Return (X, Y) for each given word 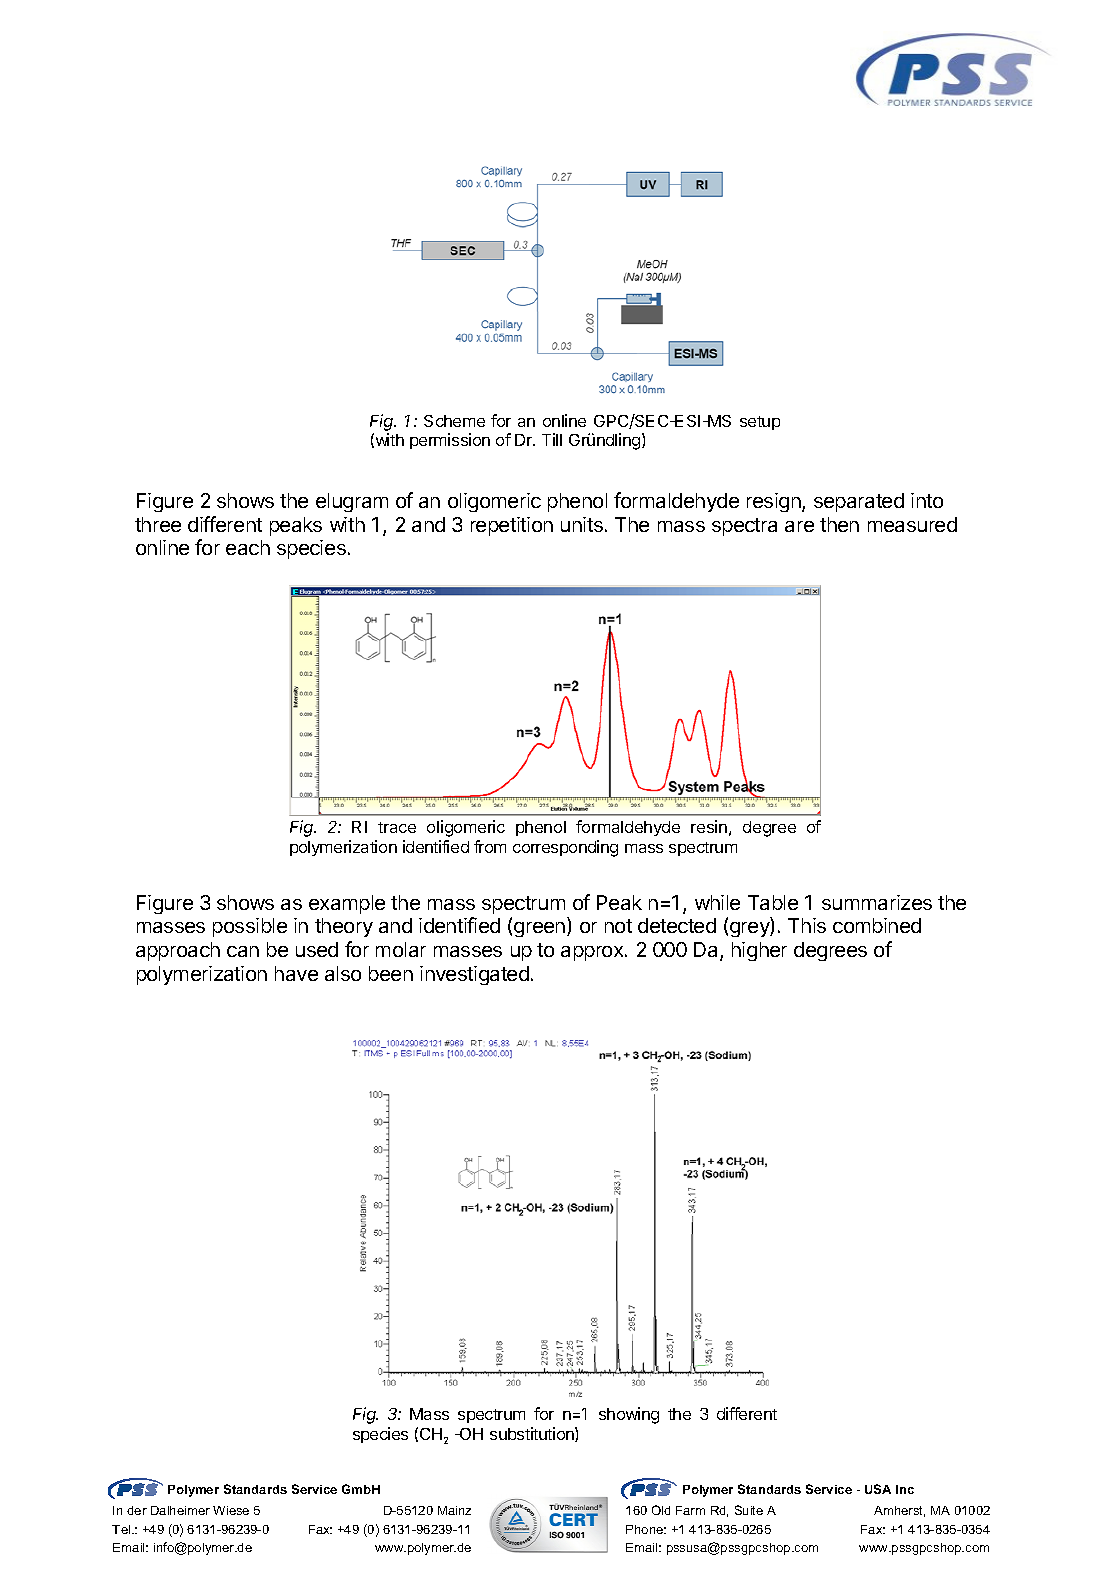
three (158, 524)
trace (397, 827)
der (137, 1510)
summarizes (877, 902)
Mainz (454, 1510)
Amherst (899, 1511)
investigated (474, 975)
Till (552, 439)
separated (859, 502)
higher (759, 951)
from (490, 846)
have (296, 973)
